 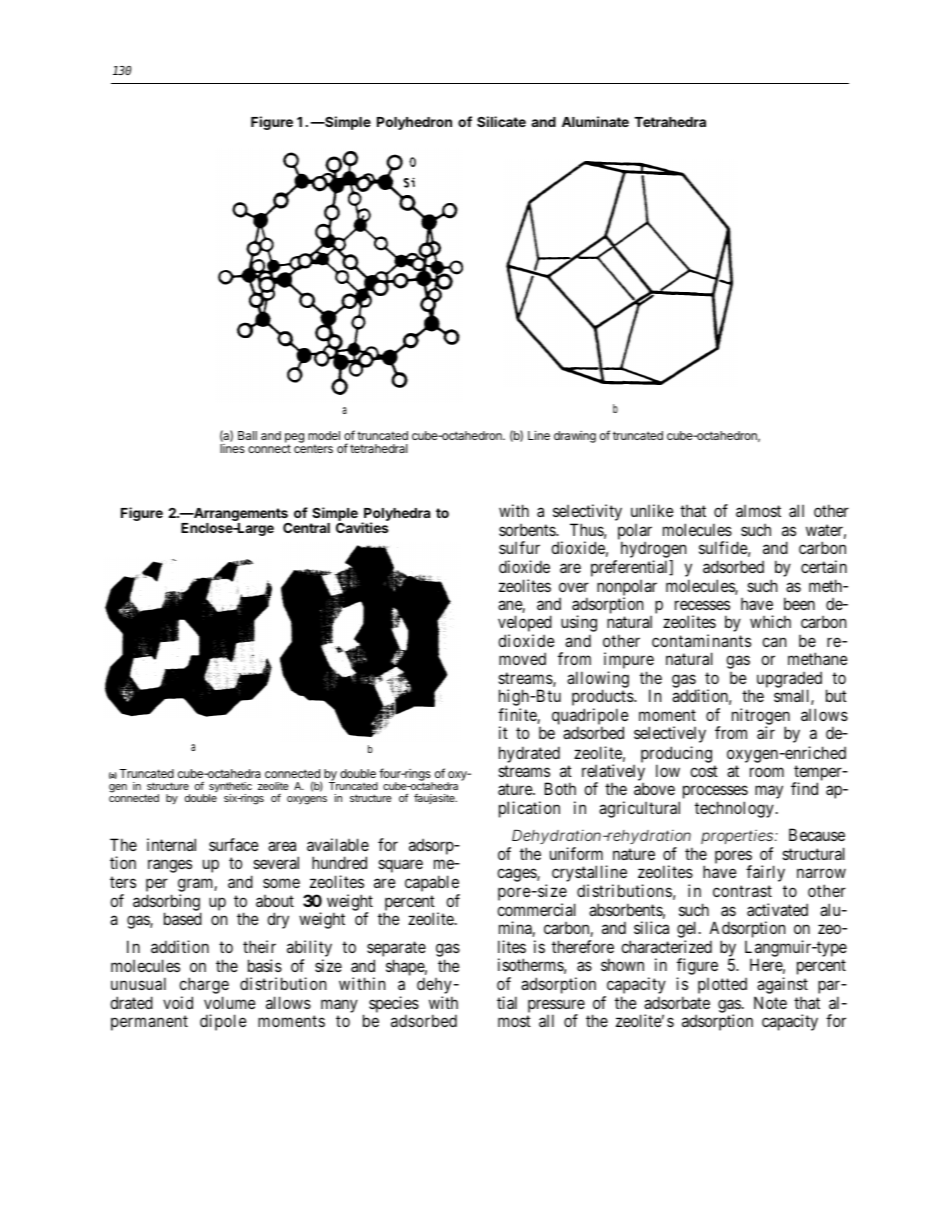 I want to click on unlike, so click(x=652, y=510).
